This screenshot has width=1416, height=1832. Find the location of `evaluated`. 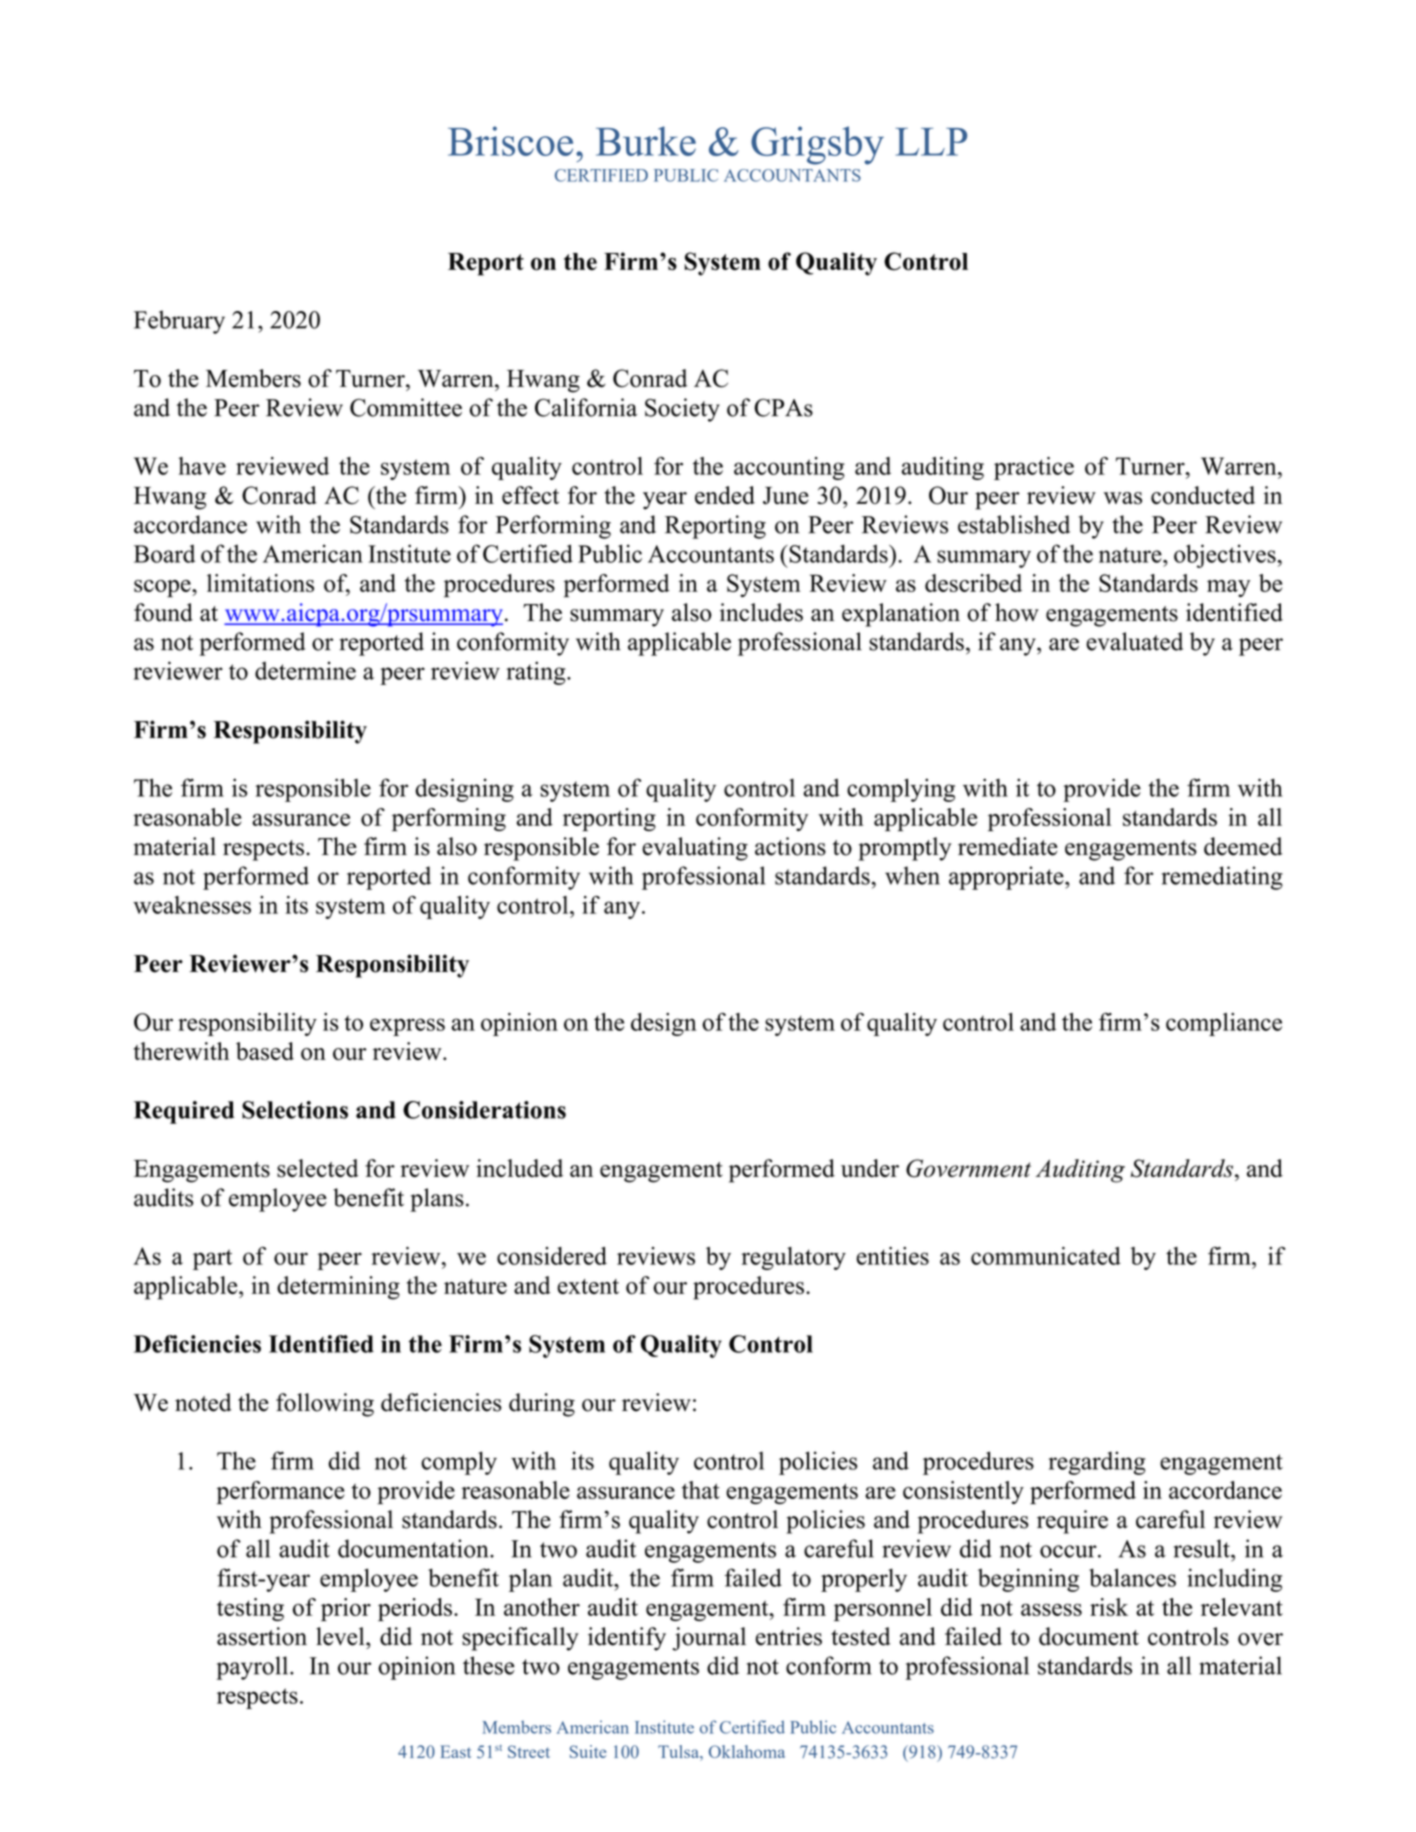

evaluated is located at coordinates (1134, 641).
